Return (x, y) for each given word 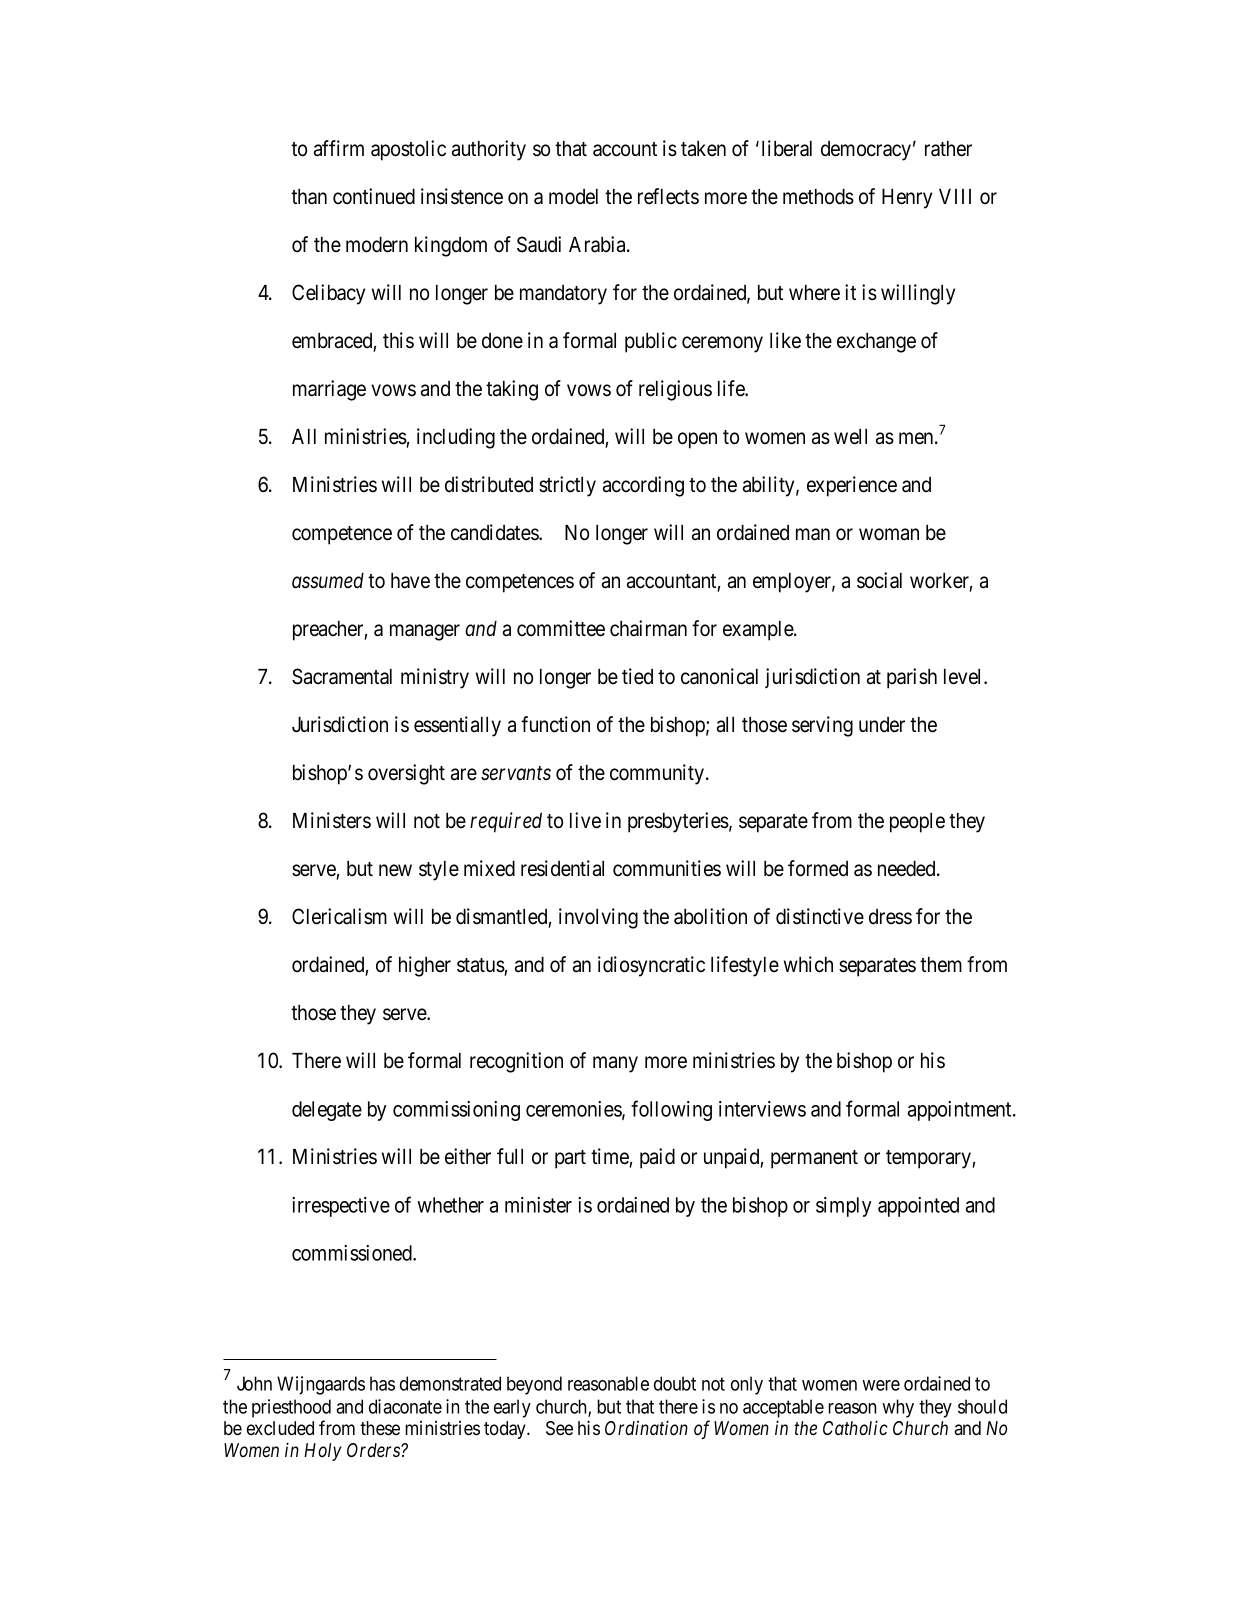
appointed (918, 1207)
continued (374, 196)
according (643, 486)
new (395, 870)
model (573, 197)
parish (912, 678)
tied (637, 676)
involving (598, 918)
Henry (907, 199)
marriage (329, 390)
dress (890, 917)
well (850, 437)
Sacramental (342, 676)
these (380, 1428)
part (570, 1159)
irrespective (341, 1207)
